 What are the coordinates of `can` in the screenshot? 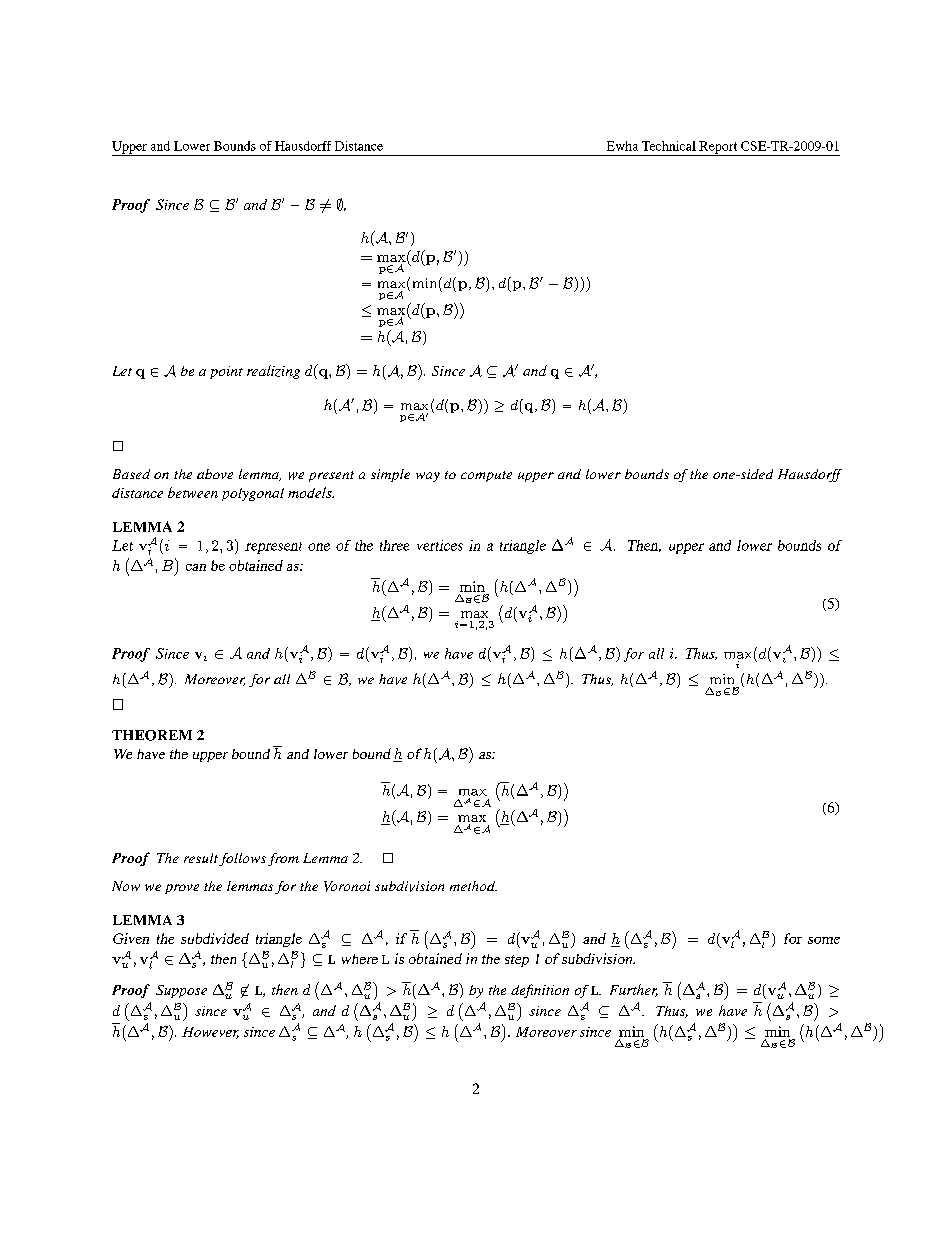 It's located at (196, 567).
